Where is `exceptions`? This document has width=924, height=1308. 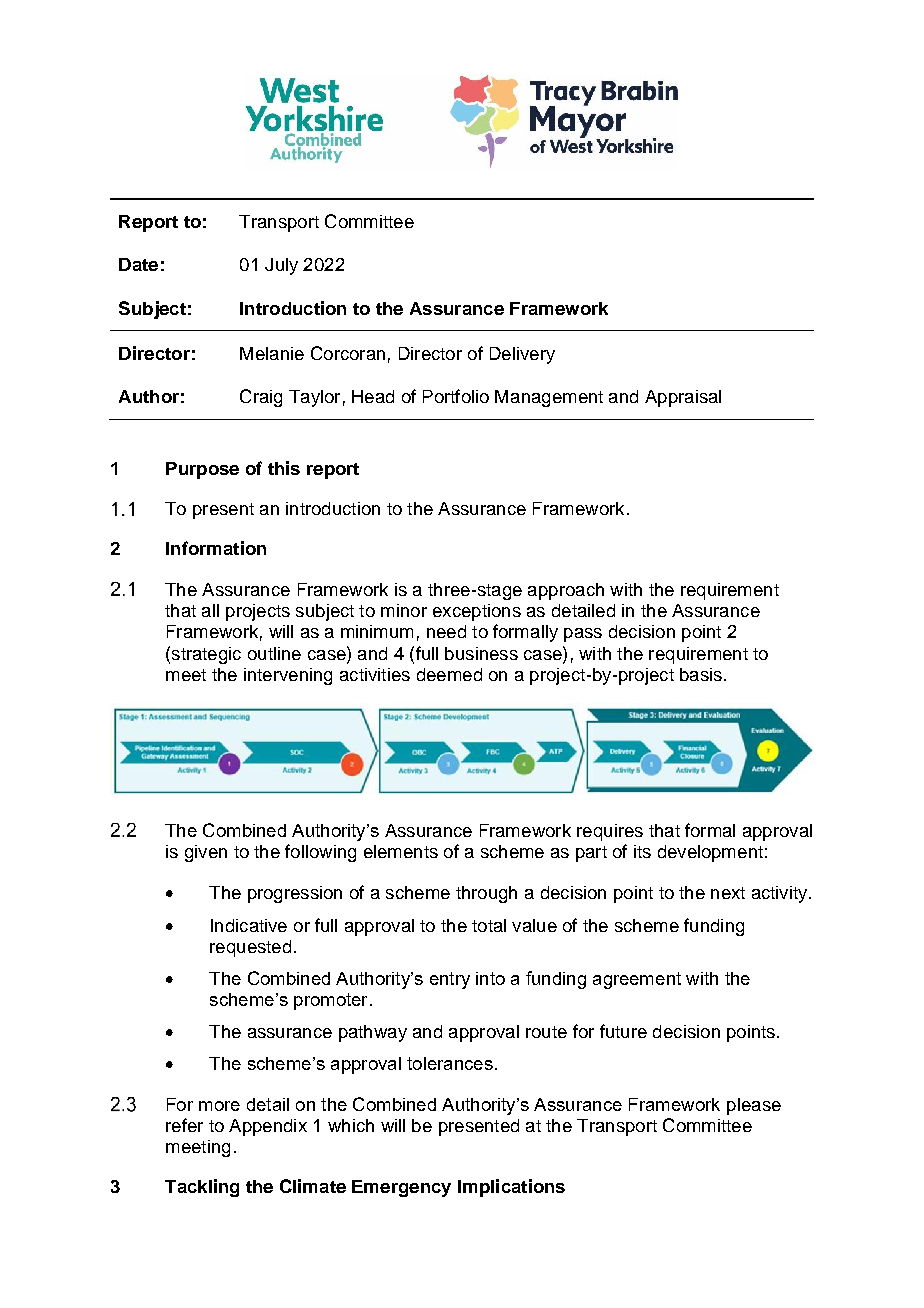 exceptions is located at coordinates (477, 612).
